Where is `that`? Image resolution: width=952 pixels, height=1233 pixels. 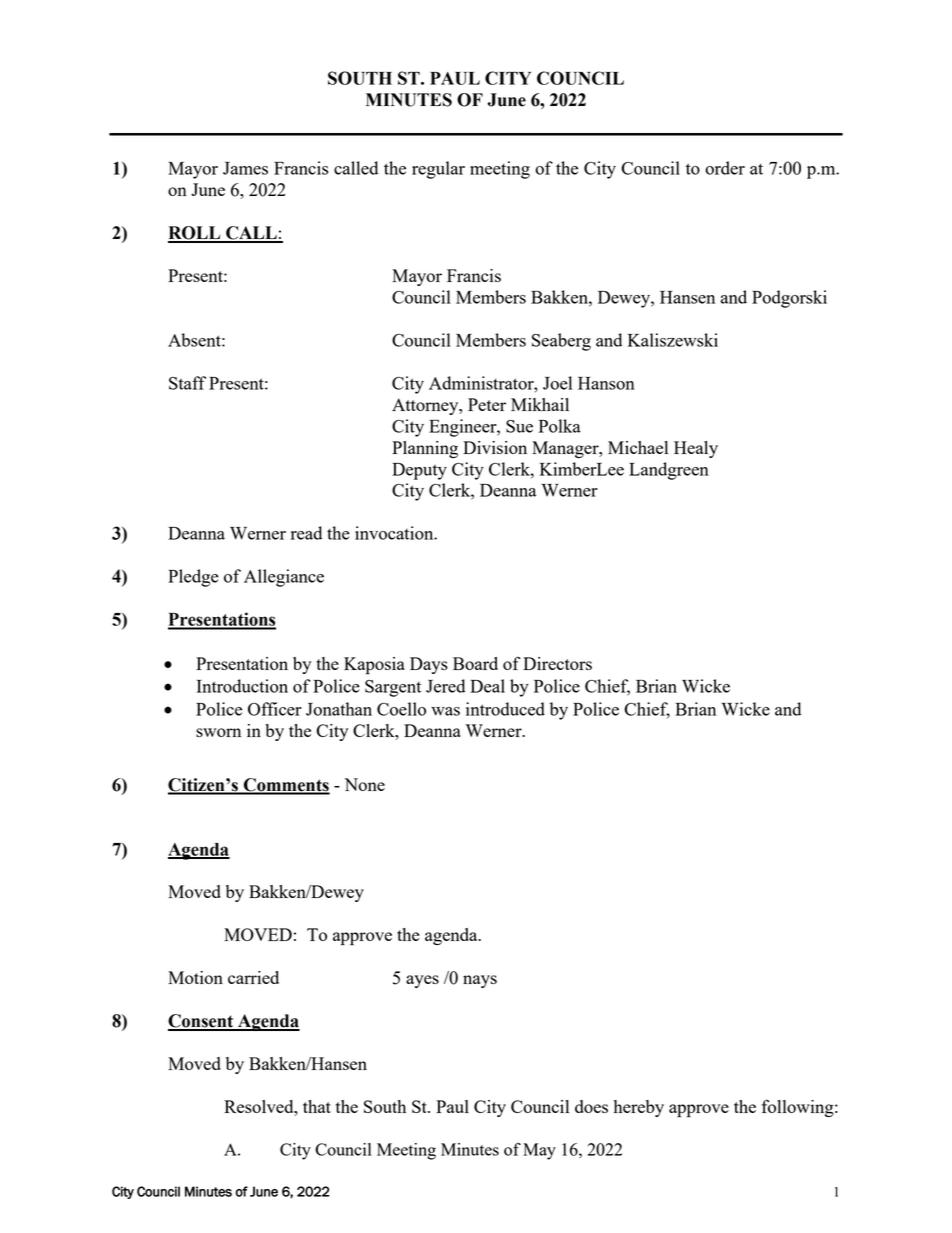
that is located at coordinates (317, 1106).
